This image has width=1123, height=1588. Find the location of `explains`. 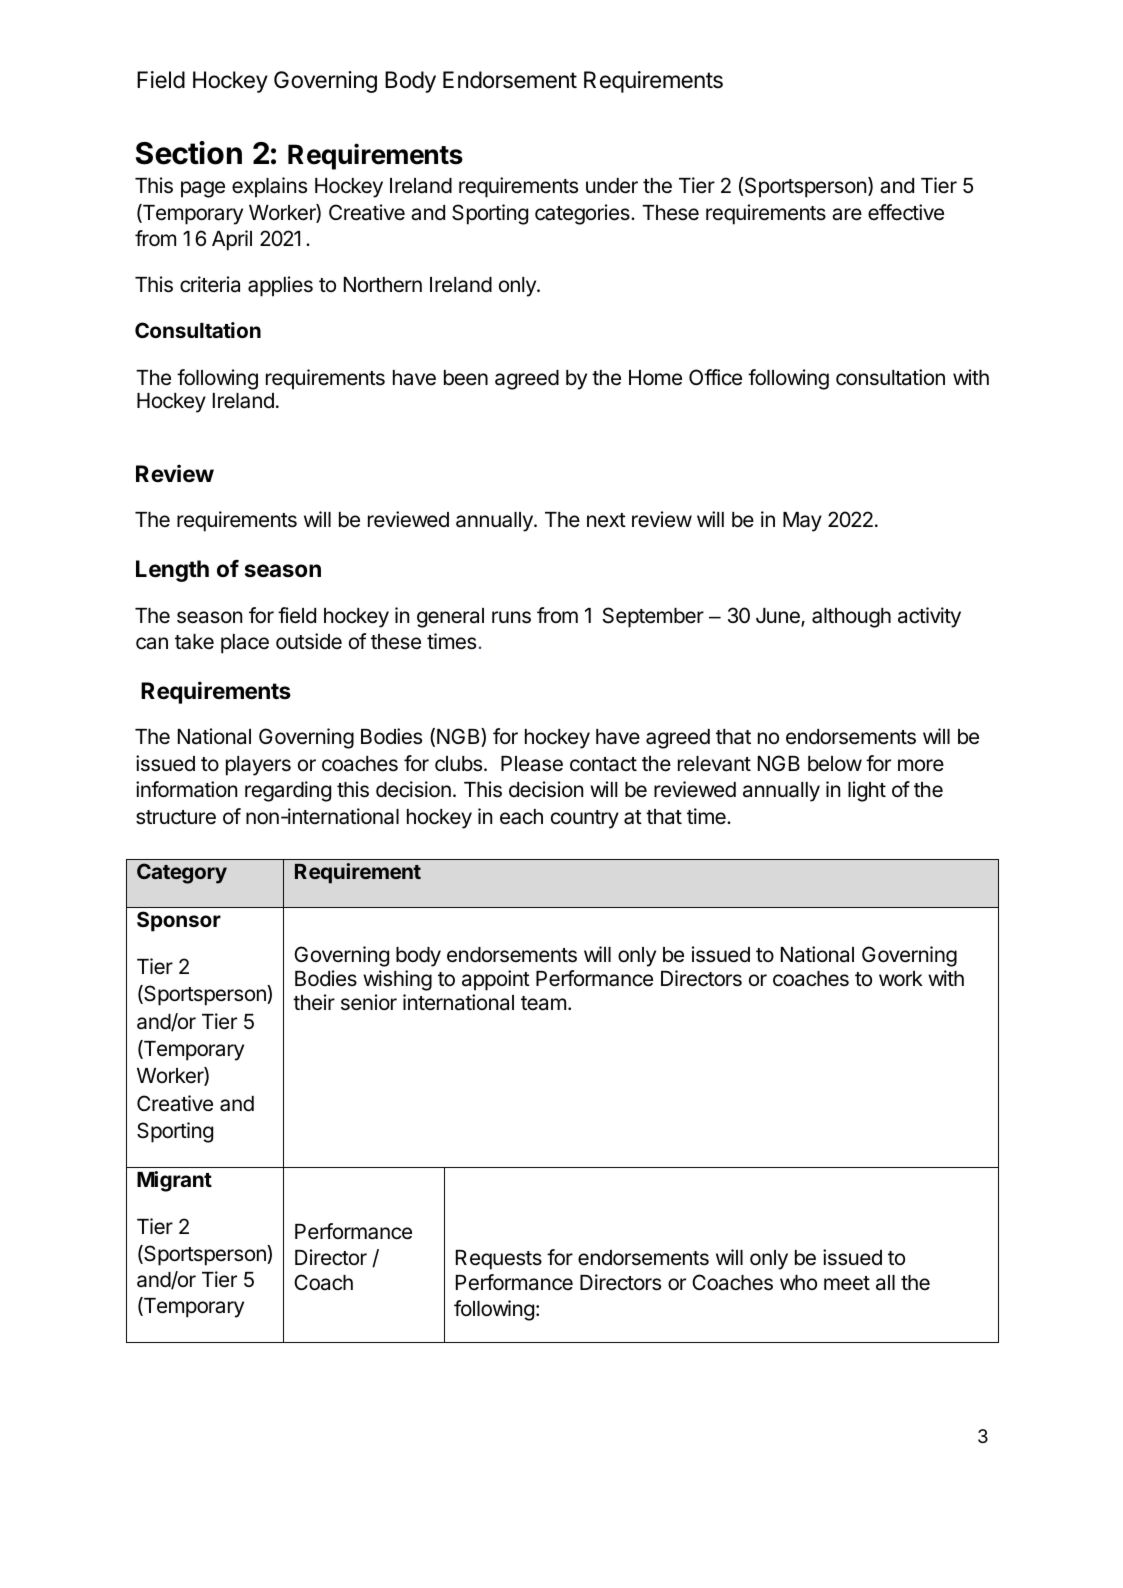

explains is located at coordinates (269, 187).
